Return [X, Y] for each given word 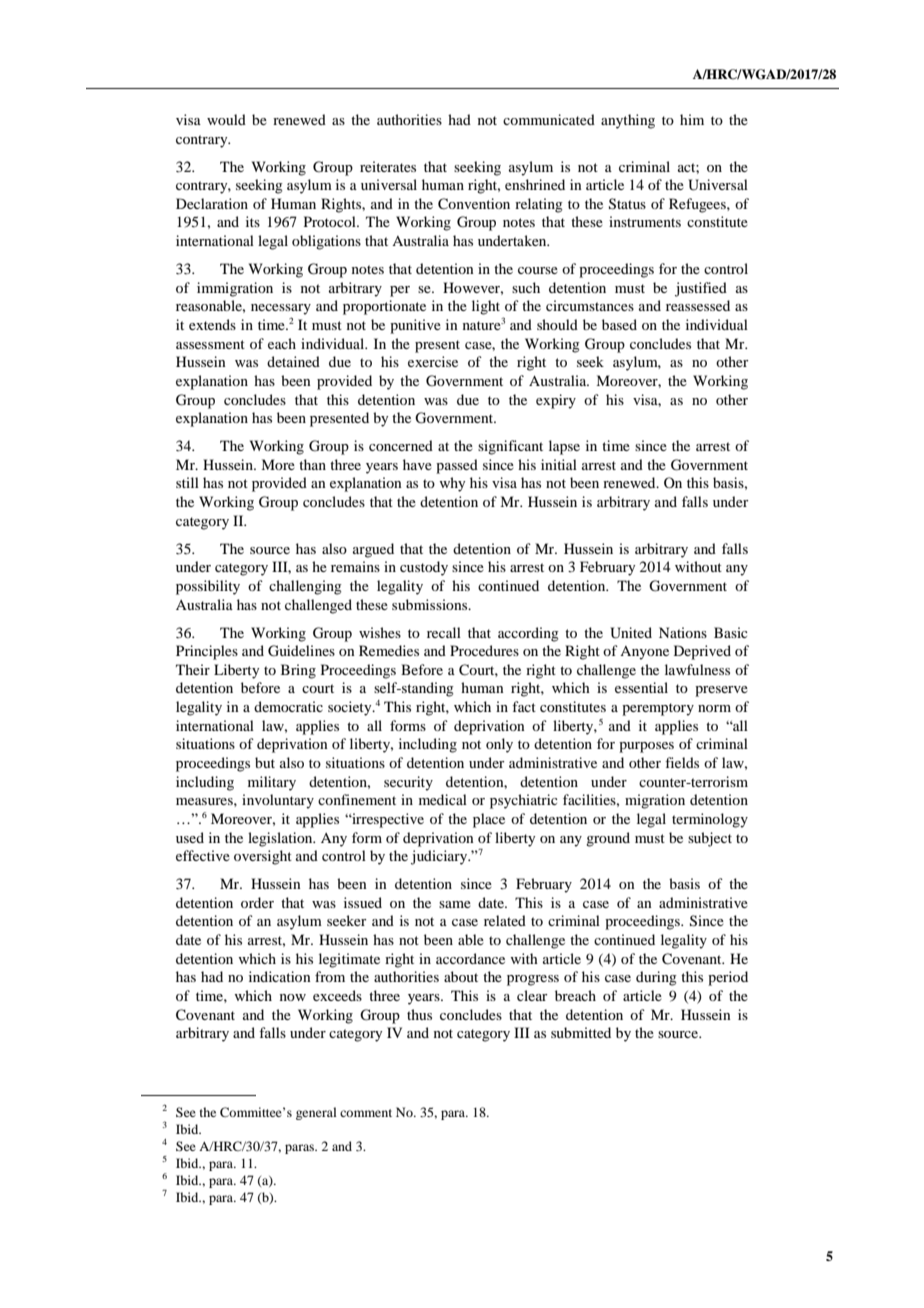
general [316, 1113]
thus [419, 1014]
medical [443, 799]
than [312, 464]
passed [457, 466]
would [226, 119]
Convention [474, 204]
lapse [564, 447]
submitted [581, 1032]
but [265, 762]
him [692, 119]
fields [682, 762]
